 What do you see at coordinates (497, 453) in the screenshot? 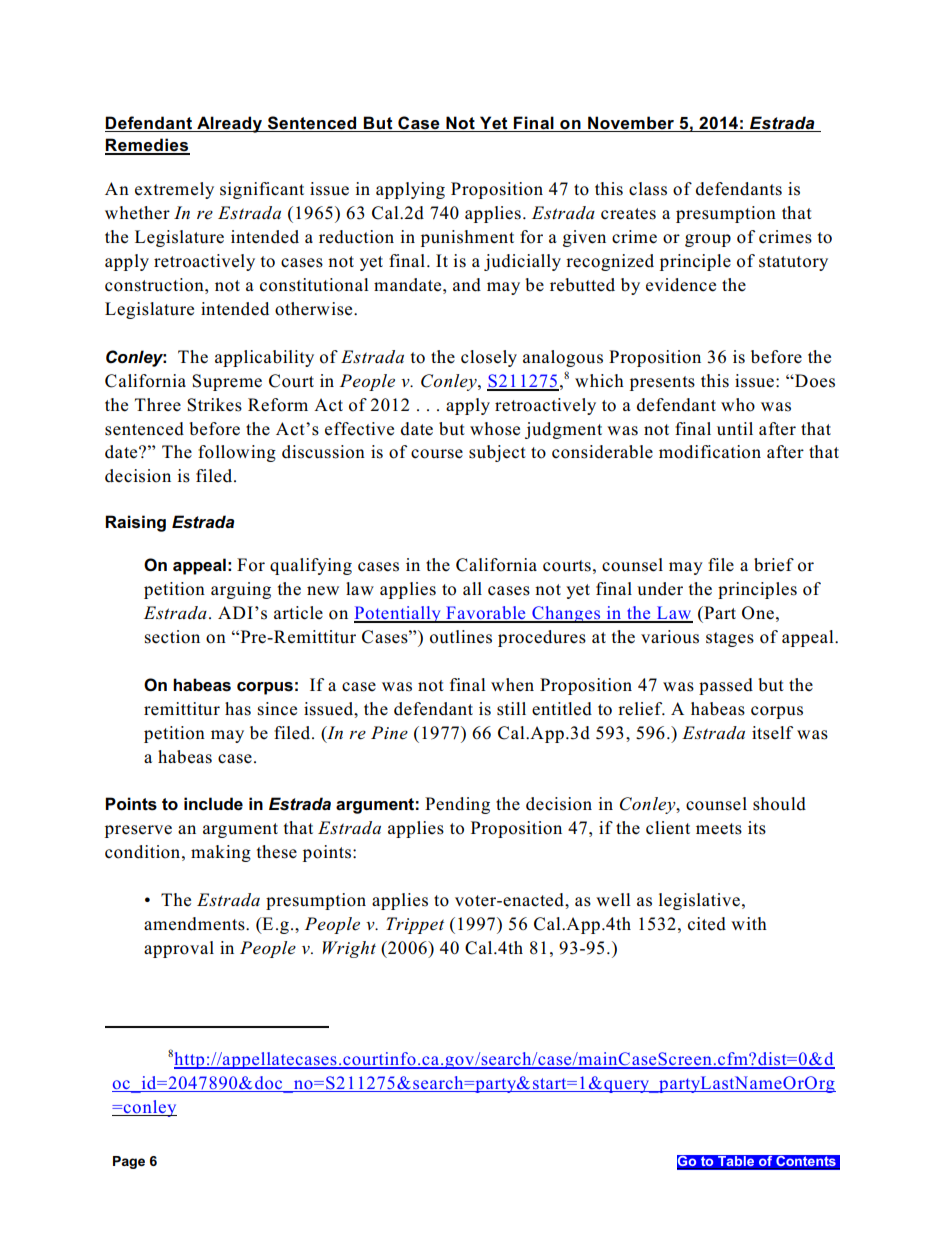
I see `subject` at bounding box center [497, 453].
